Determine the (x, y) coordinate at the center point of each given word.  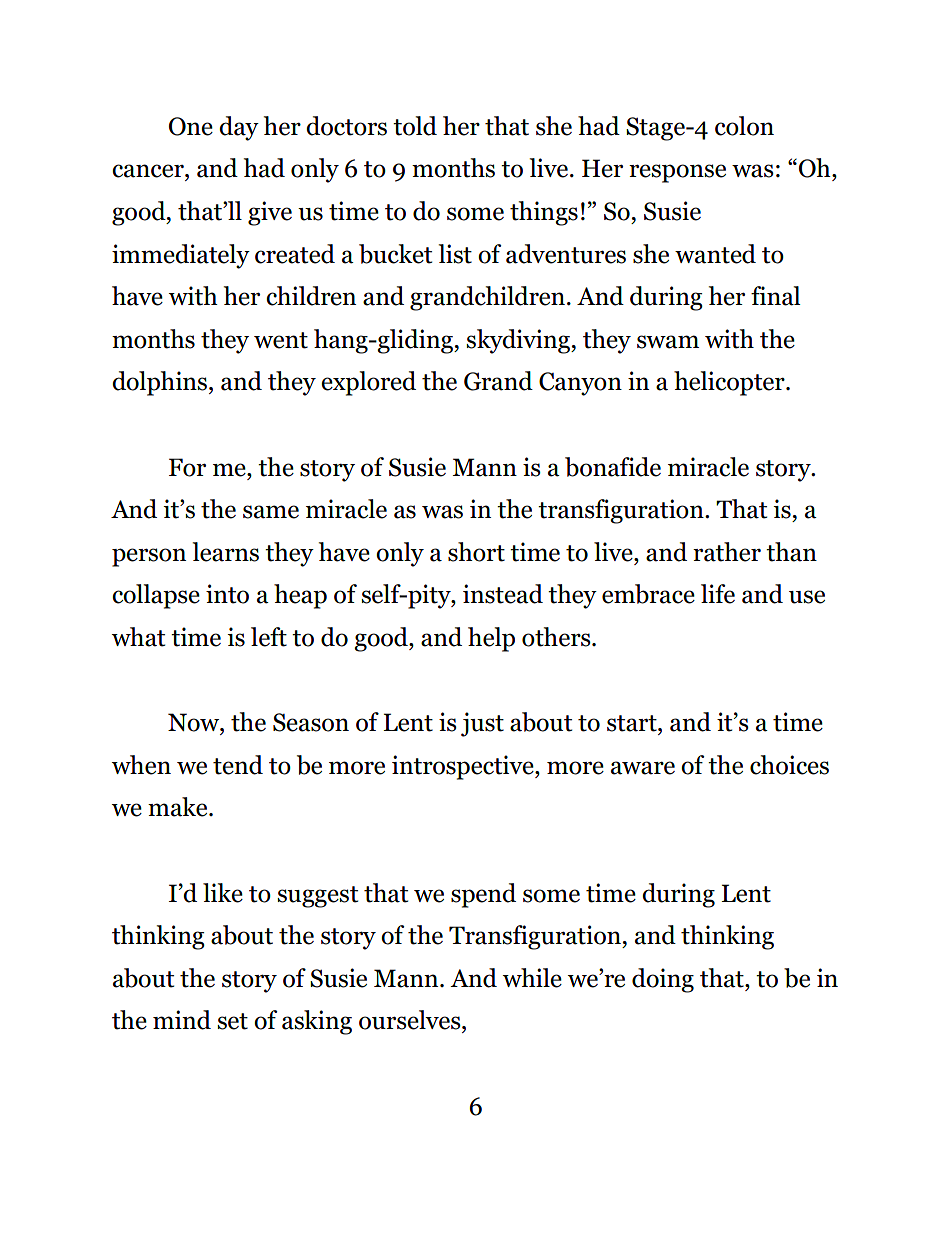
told (415, 126)
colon (744, 126)
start (633, 723)
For (187, 467)
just (482, 724)
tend (238, 765)
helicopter (730, 383)
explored (368, 383)
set (232, 1021)
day (239, 128)
